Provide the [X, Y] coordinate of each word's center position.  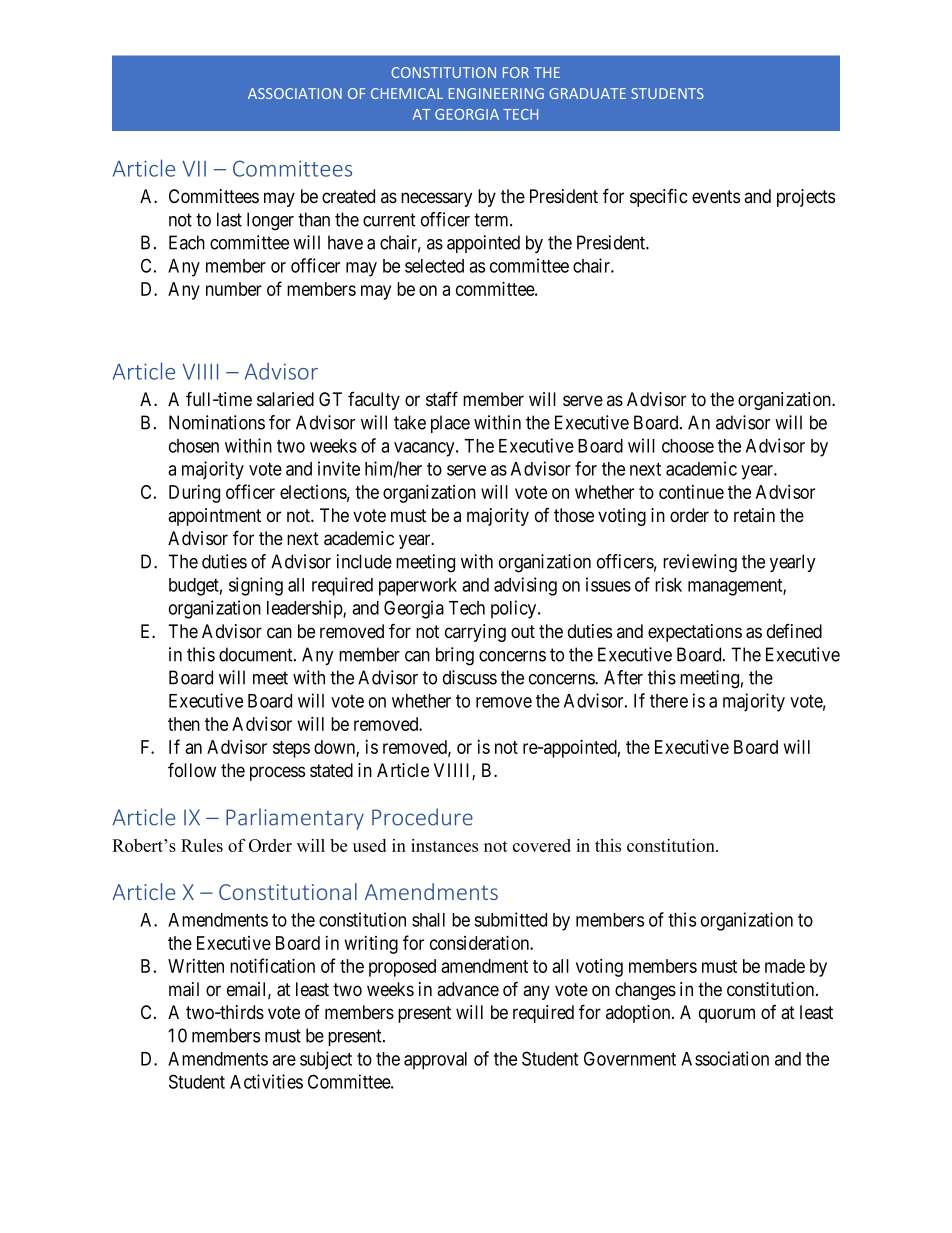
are [284, 1060]
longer [270, 221]
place [450, 424]
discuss [470, 677]
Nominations [217, 422]
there [669, 701]
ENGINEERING [496, 93]
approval [435, 1061]
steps [291, 749]
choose [688, 446]
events [716, 197]
